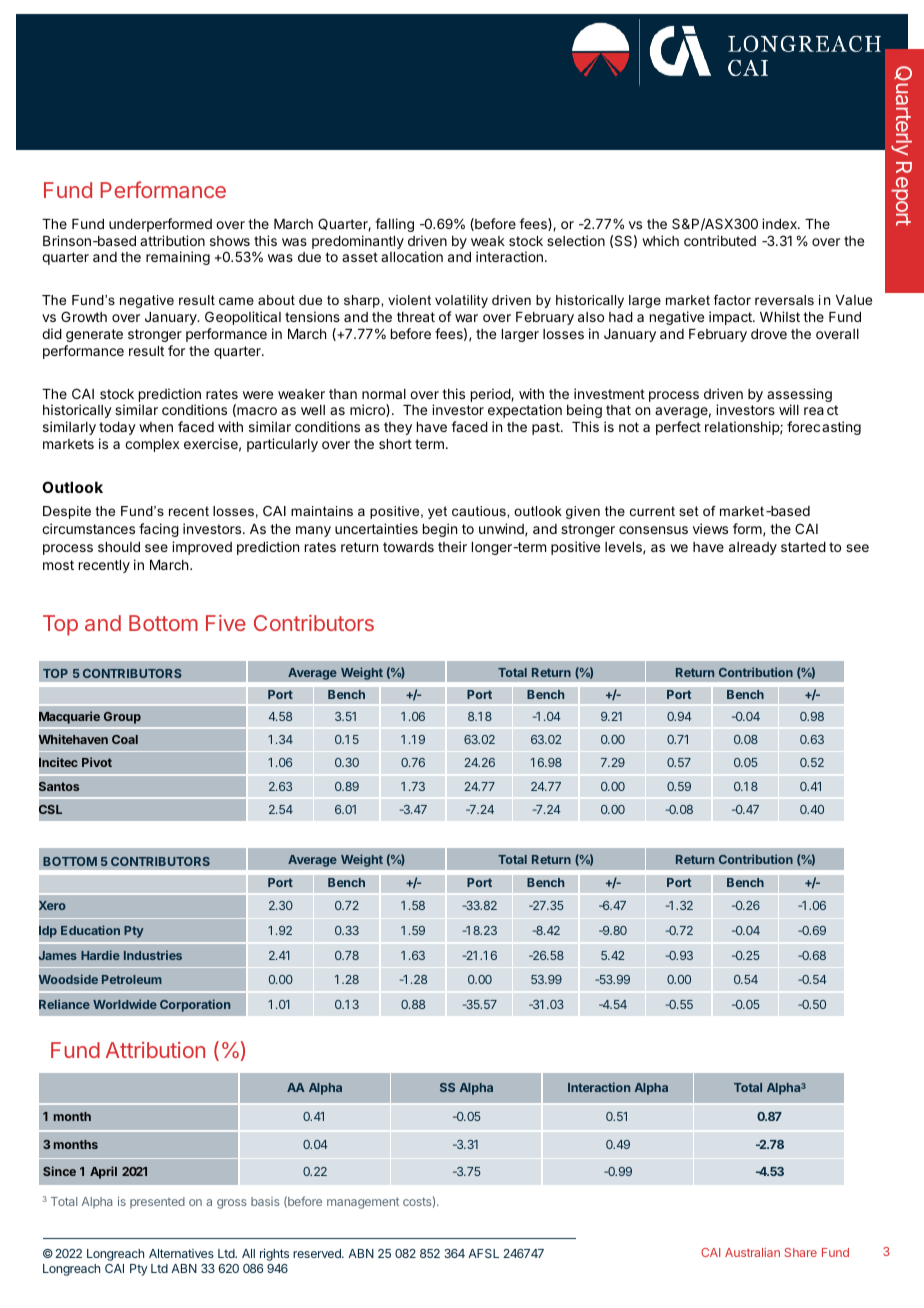 The height and width of the page is (1308, 924). Describe the element at coordinates (178, 258) in the page. I see `remaining` at that location.
